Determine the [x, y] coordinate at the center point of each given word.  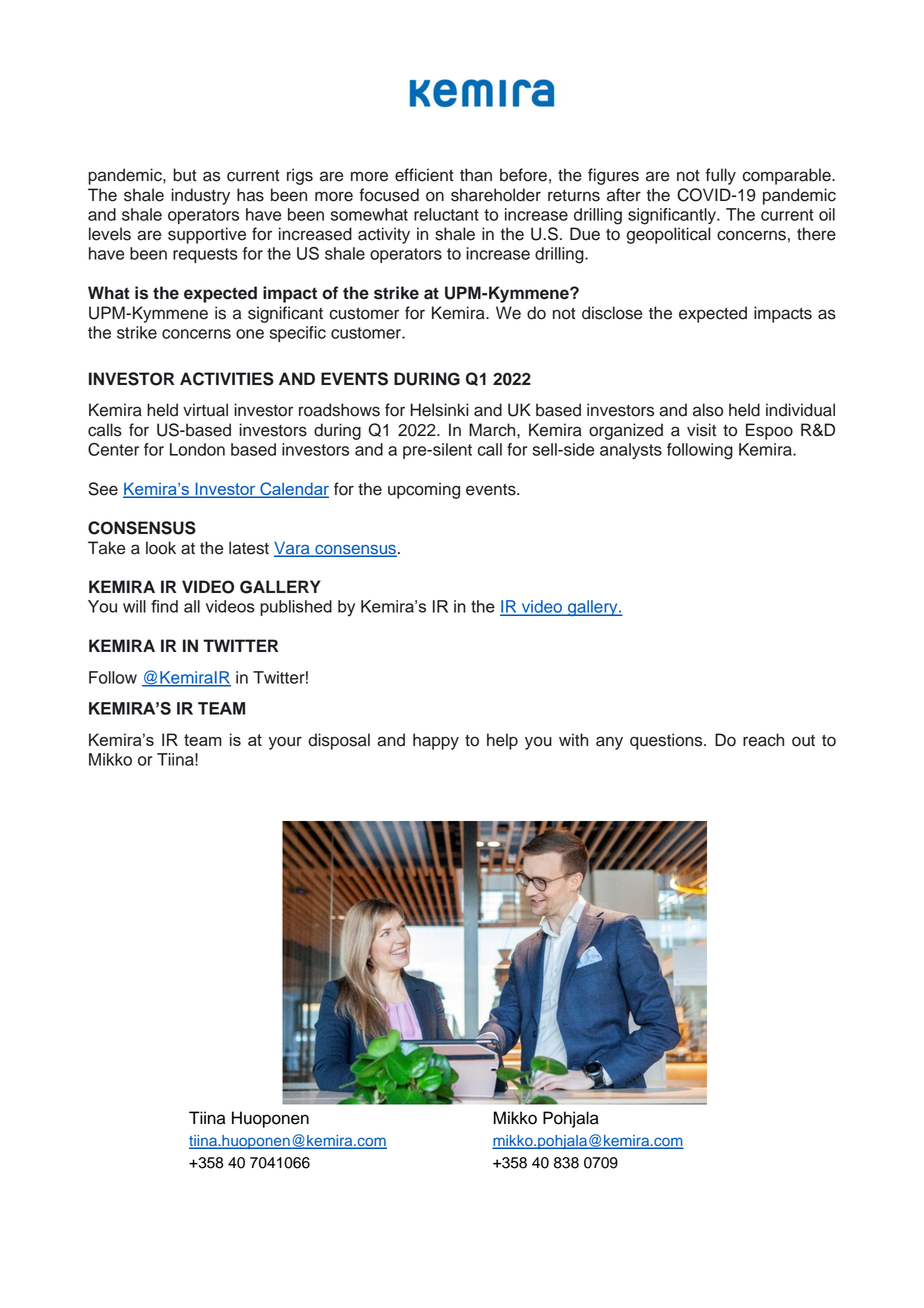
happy [436, 741]
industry [200, 196]
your [285, 743]
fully [721, 176]
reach [763, 740]
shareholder [496, 195]
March [493, 430]
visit [701, 430]
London [197, 449]
